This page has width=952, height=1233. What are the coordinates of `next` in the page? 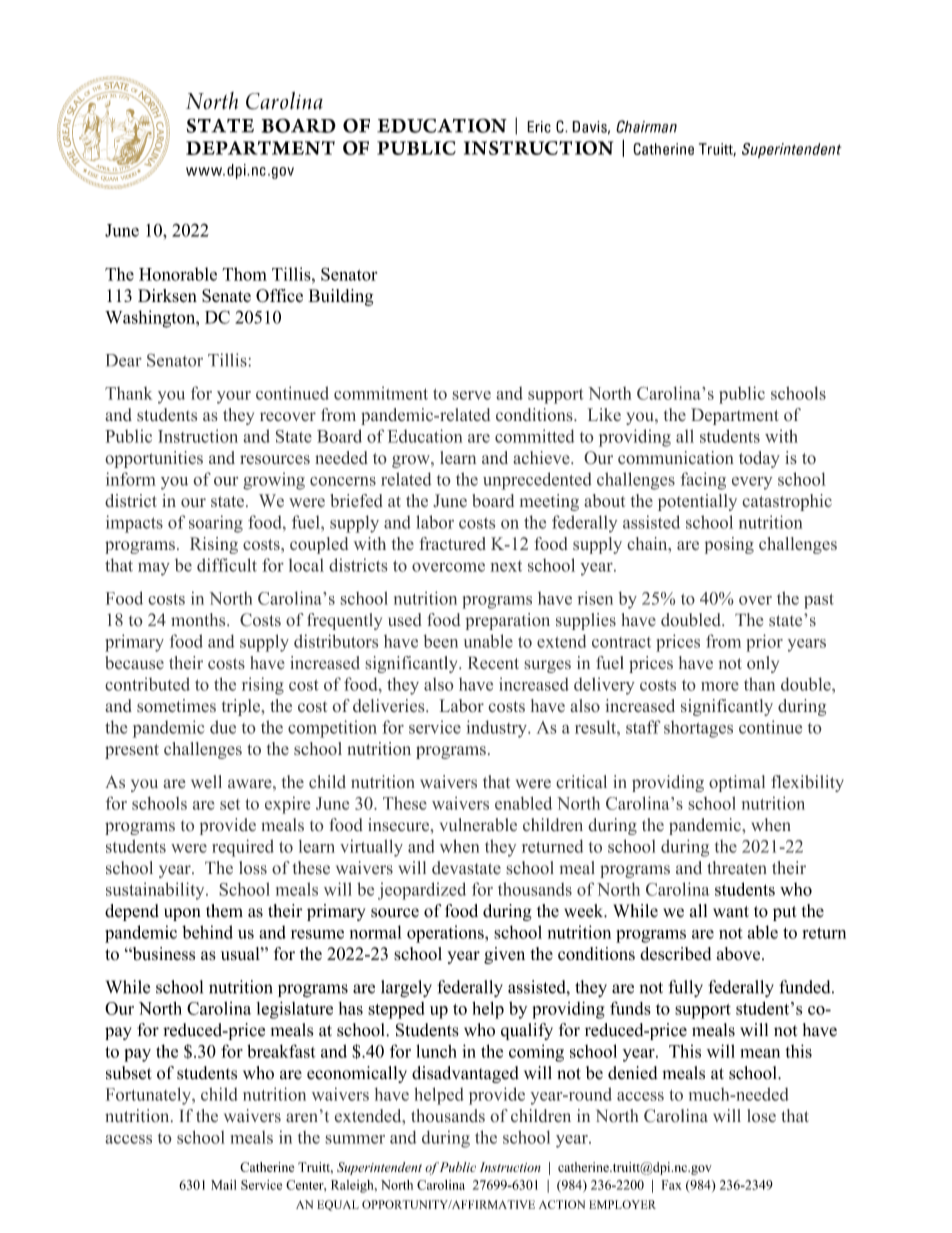 It's located at (506, 566).
